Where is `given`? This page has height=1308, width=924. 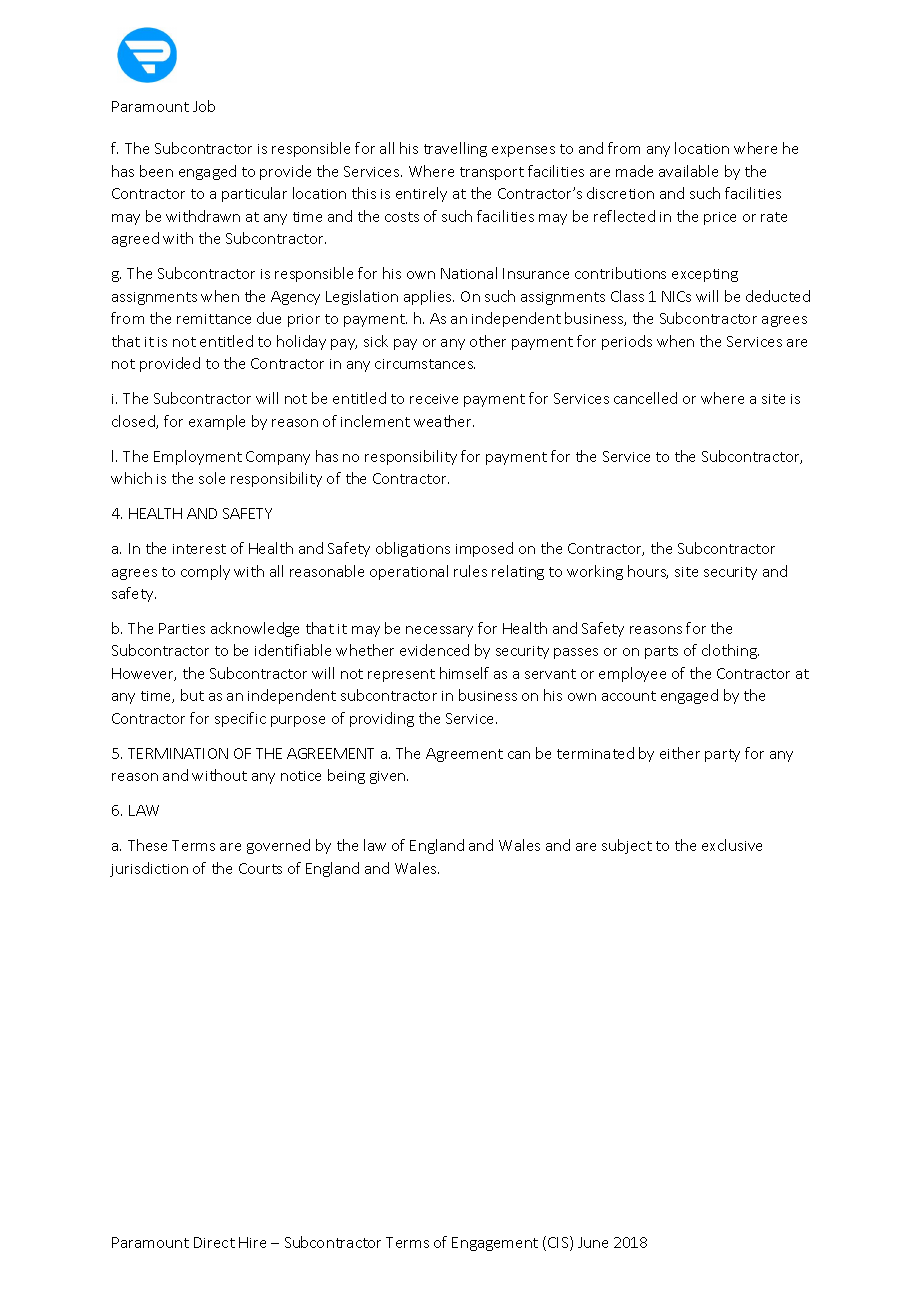 given is located at coordinates (389, 777).
